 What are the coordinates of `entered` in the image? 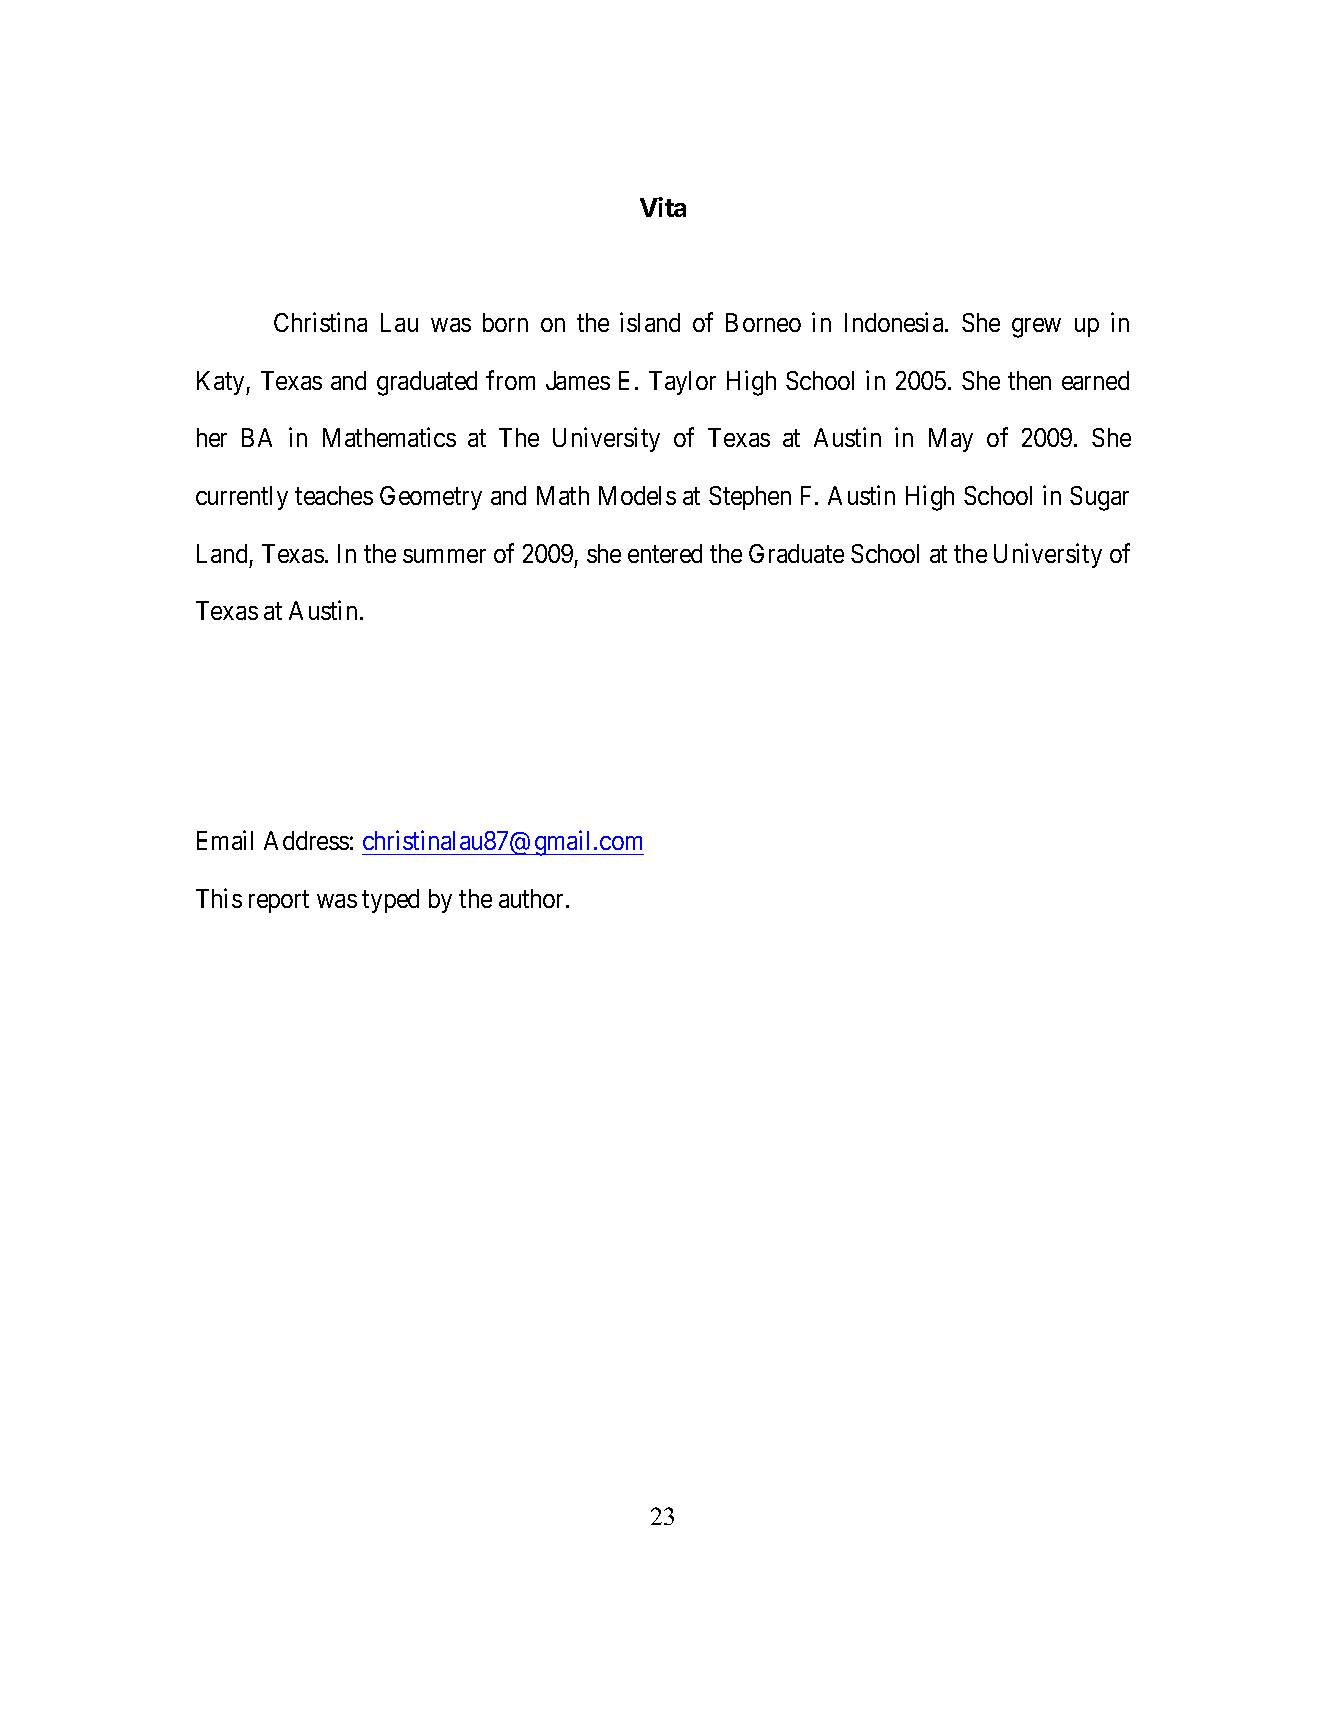 It's located at (665, 553).
